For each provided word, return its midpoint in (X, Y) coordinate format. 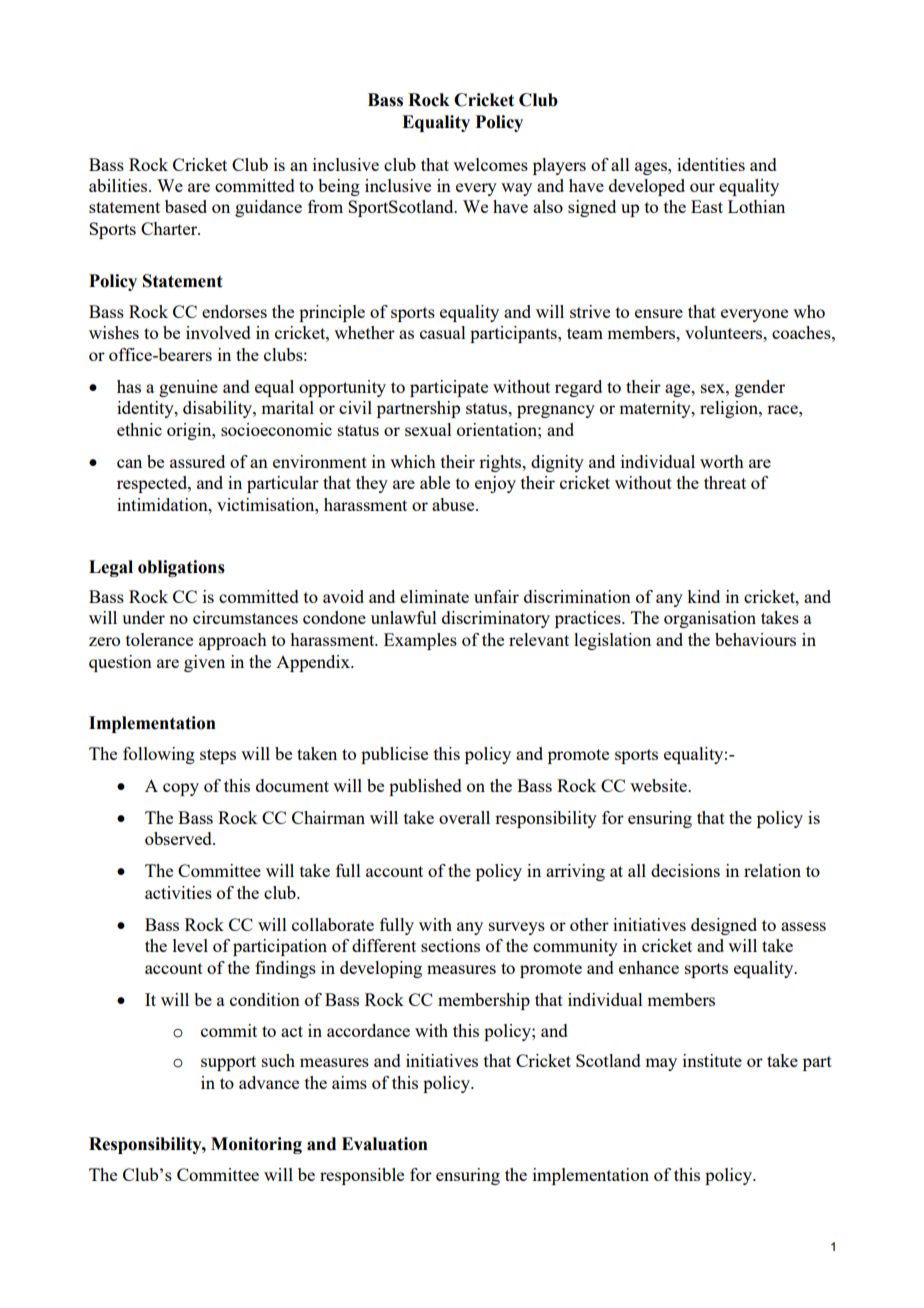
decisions (685, 870)
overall (464, 817)
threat (725, 482)
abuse (454, 504)
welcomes (490, 164)
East (707, 206)
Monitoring (256, 1145)
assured (197, 461)
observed (179, 838)
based (186, 206)
